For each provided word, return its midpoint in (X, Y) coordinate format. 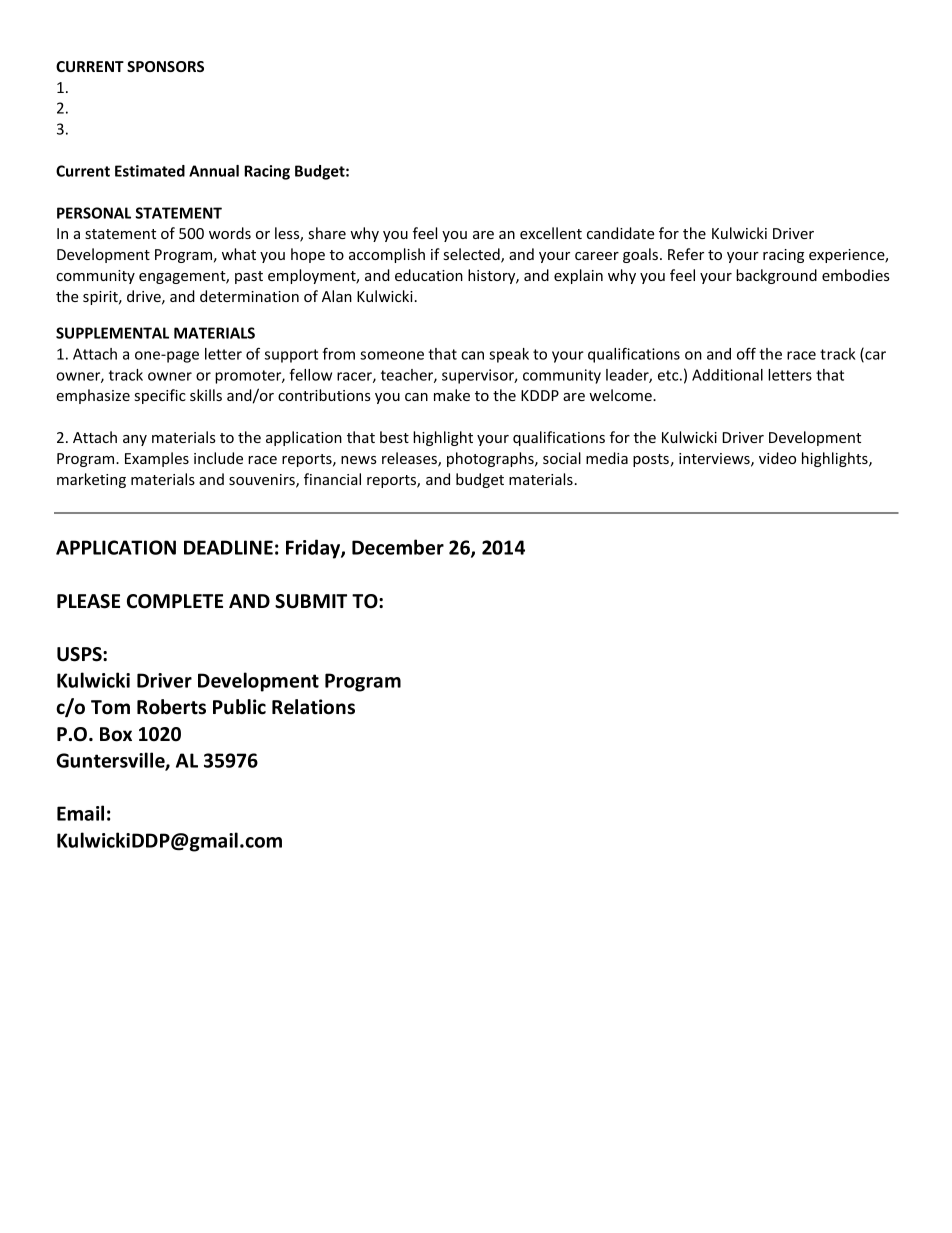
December (398, 547)
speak (509, 355)
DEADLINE (228, 547)
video (777, 458)
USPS (80, 654)
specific (160, 396)
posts (651, 460)
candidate (620, 233)
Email (80, 813)
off (746, 354)
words (230, 233)
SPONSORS (165, 66)
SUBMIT (311, 601)
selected (473, 255)
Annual (214, 171)
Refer (686, 254)
